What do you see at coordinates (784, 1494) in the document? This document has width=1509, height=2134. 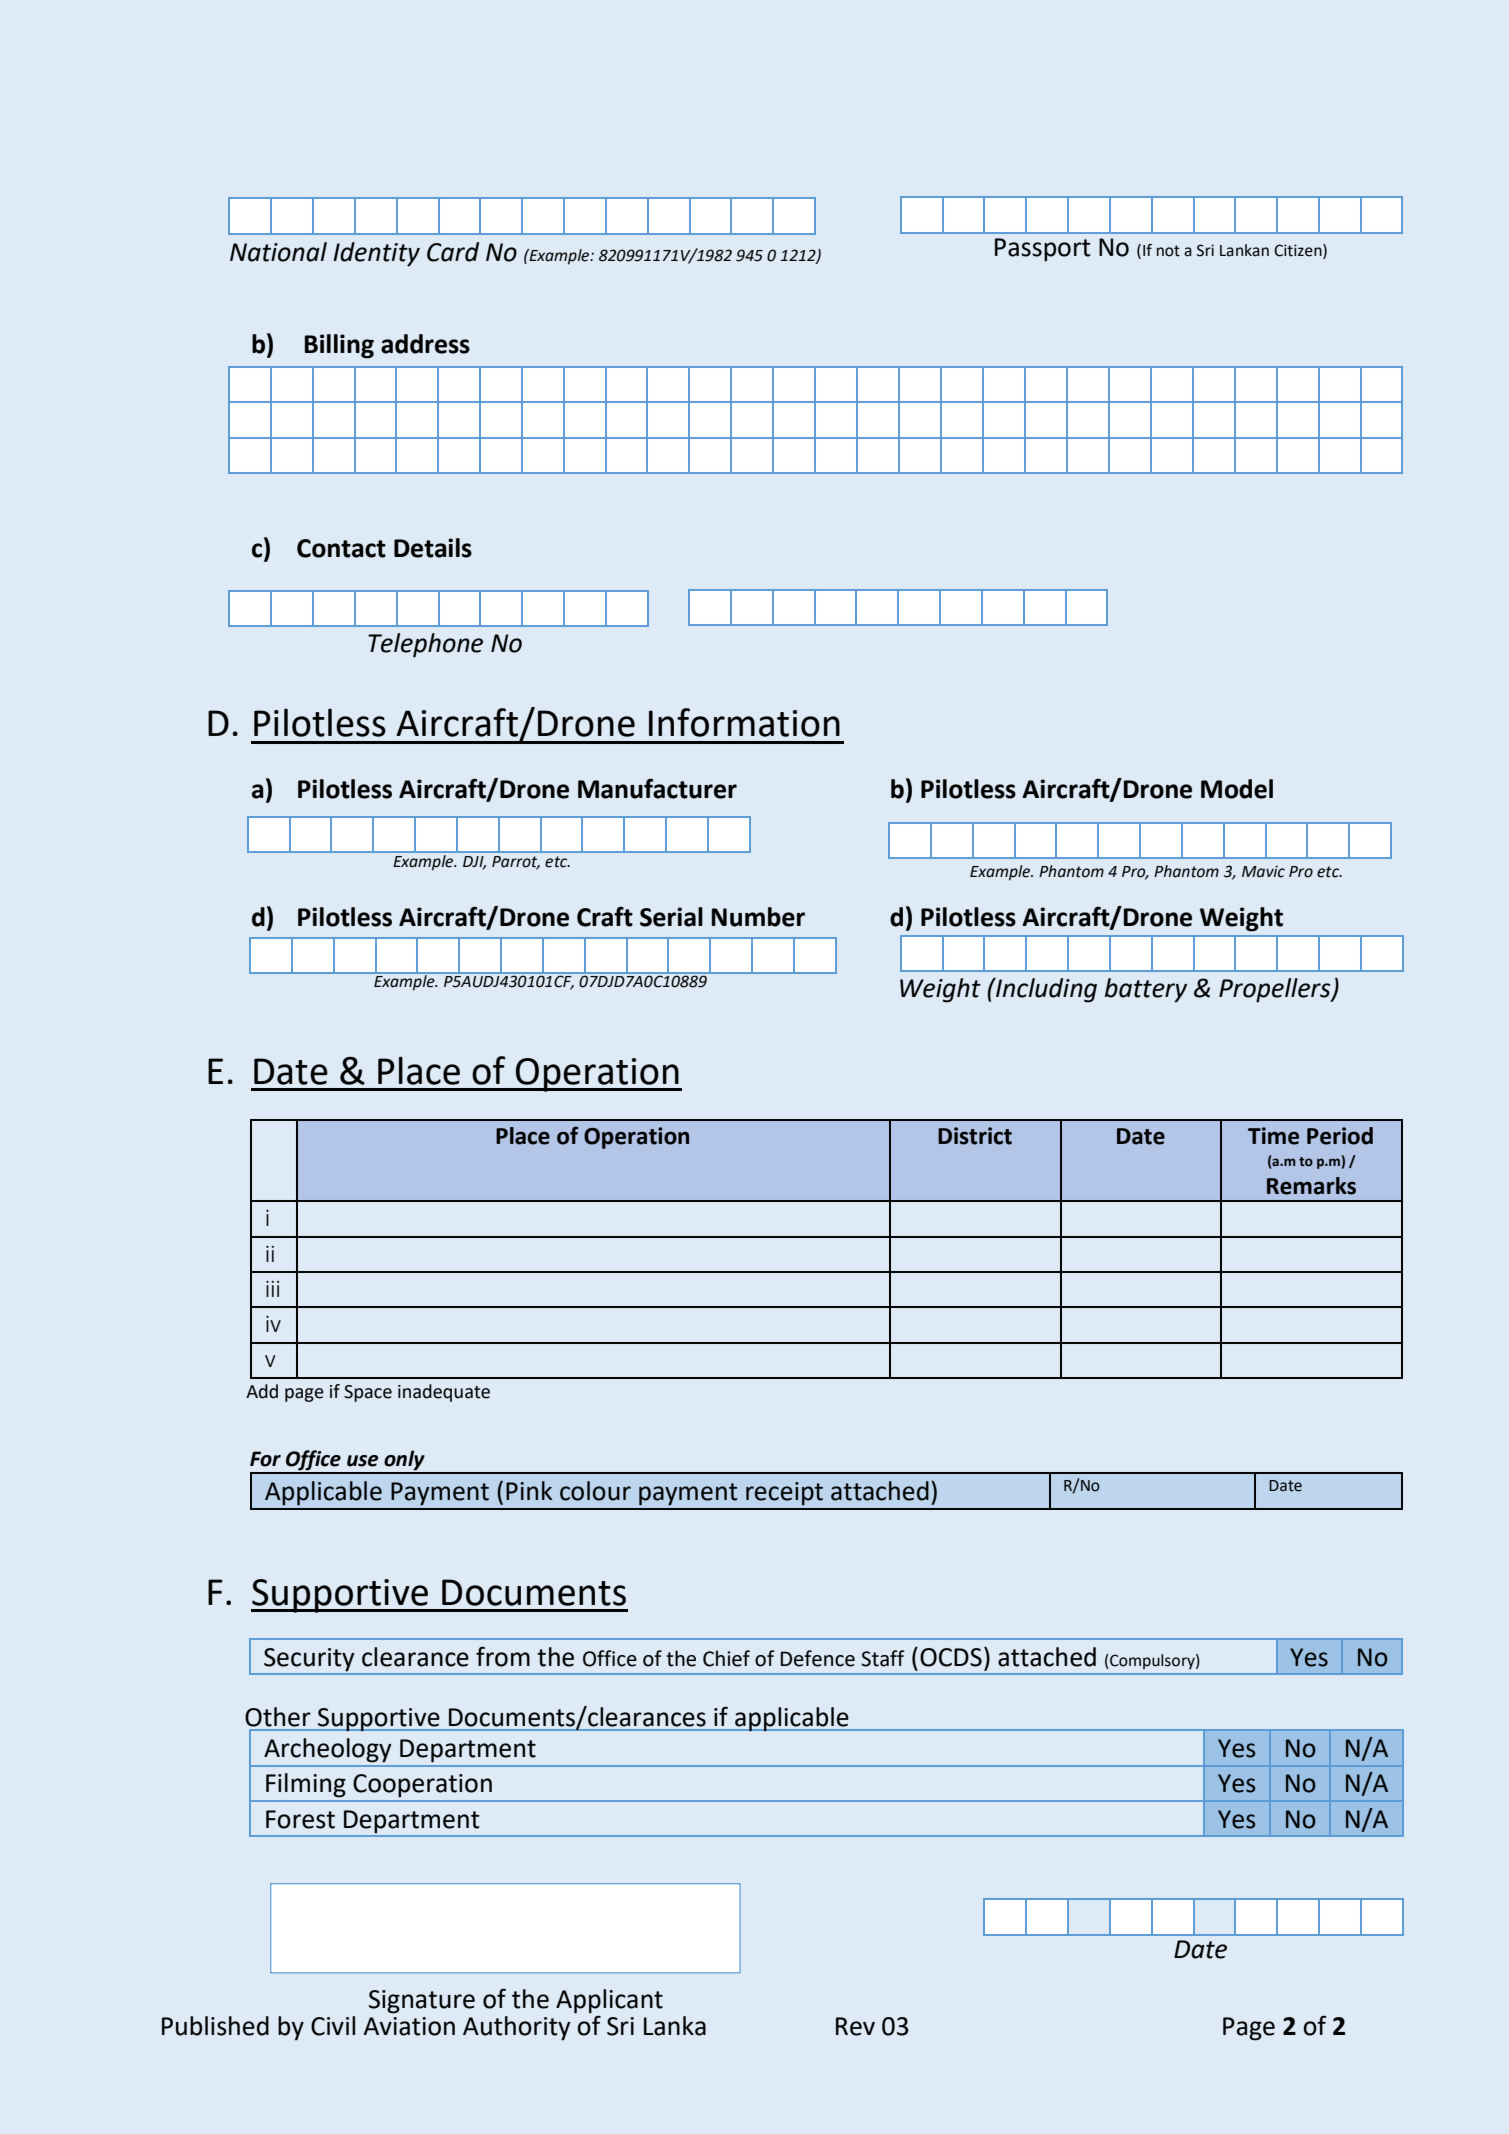 I see `receipt` at bounding box center [784, 1494].
